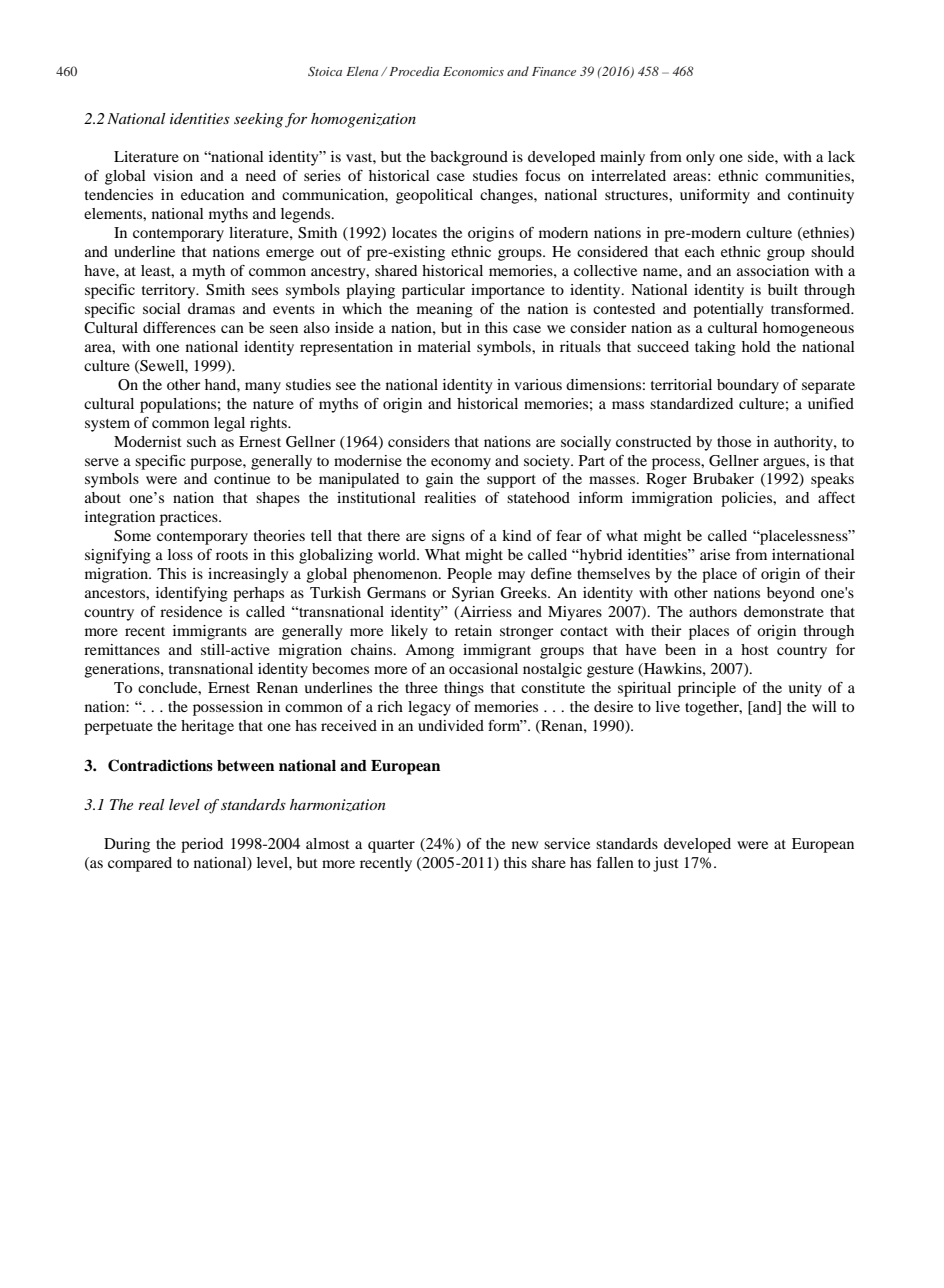  What do you see at coordinates (461, 464) in the screenshot?
I see `economy` at bounding box center [461, 464].
